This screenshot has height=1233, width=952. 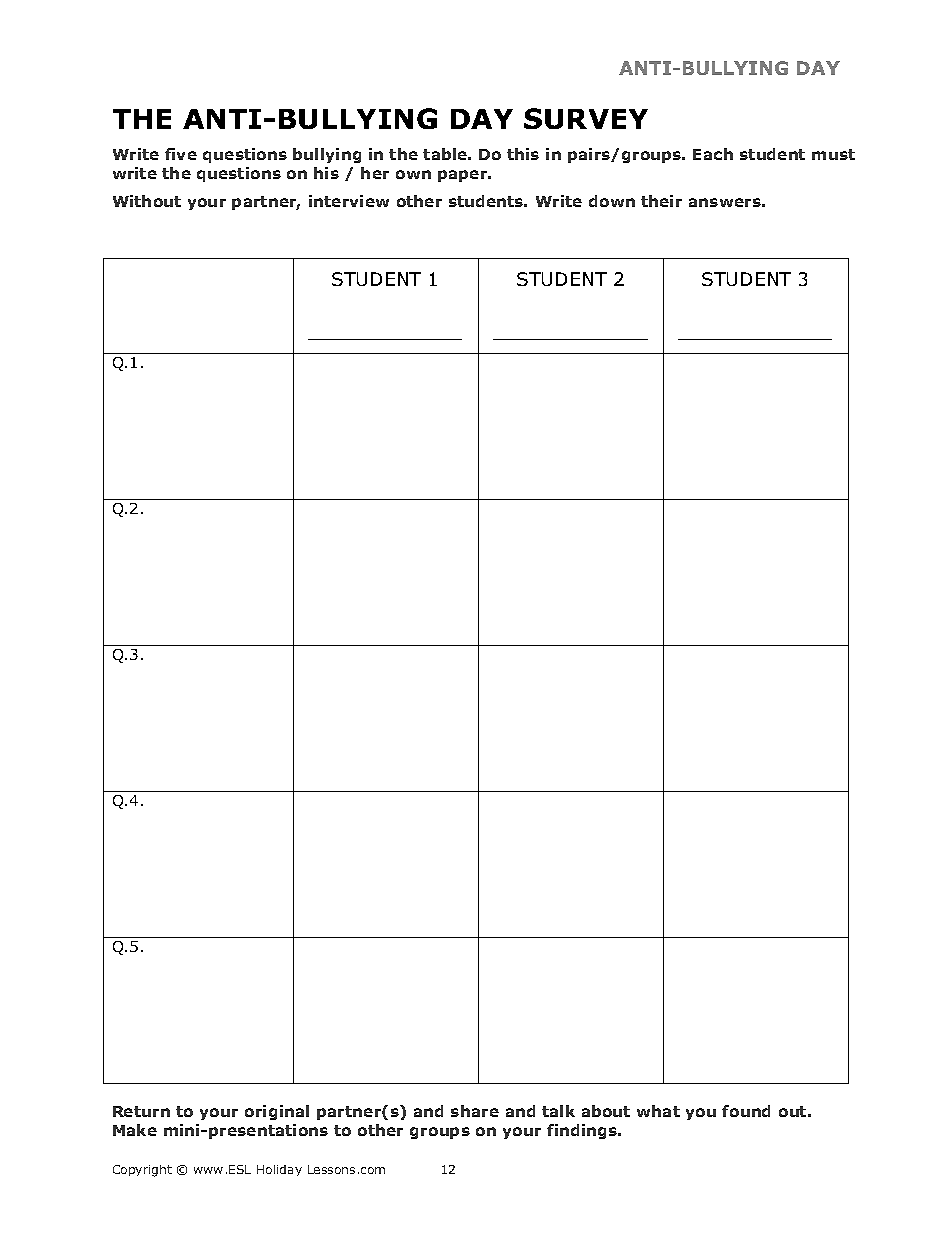 What do you see at coordinates (181, 154) in the screenshot?
I see `five` at bounding box center [181, 154].
